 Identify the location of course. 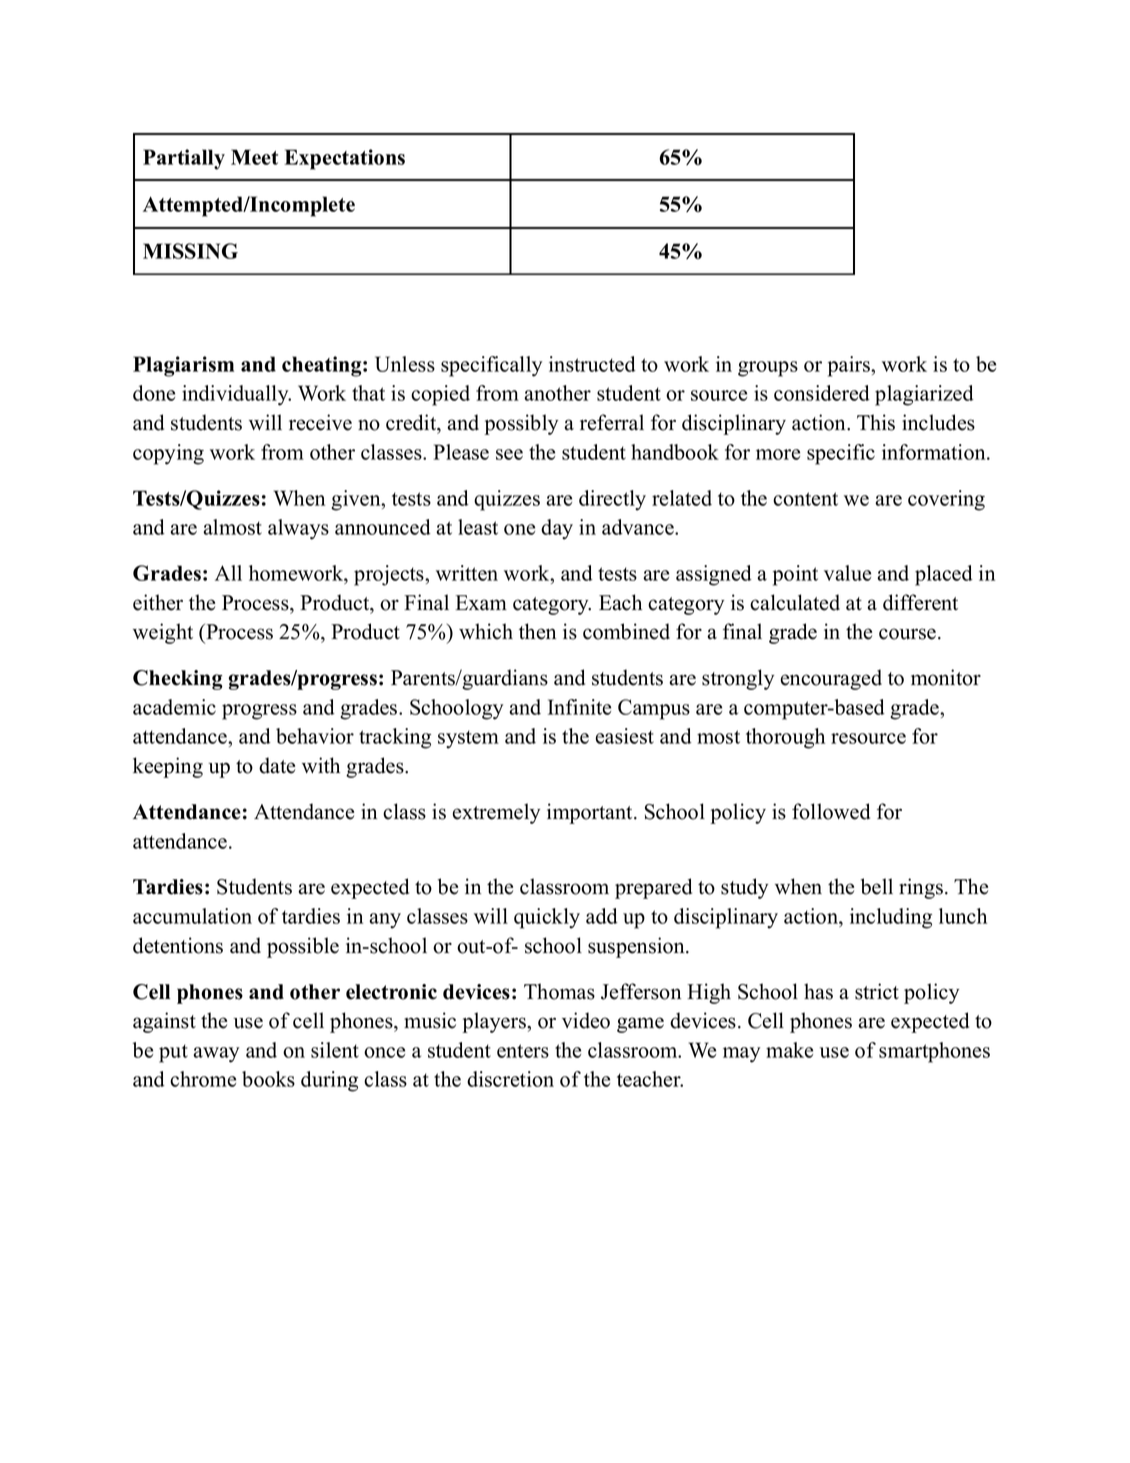
(907, 634).
